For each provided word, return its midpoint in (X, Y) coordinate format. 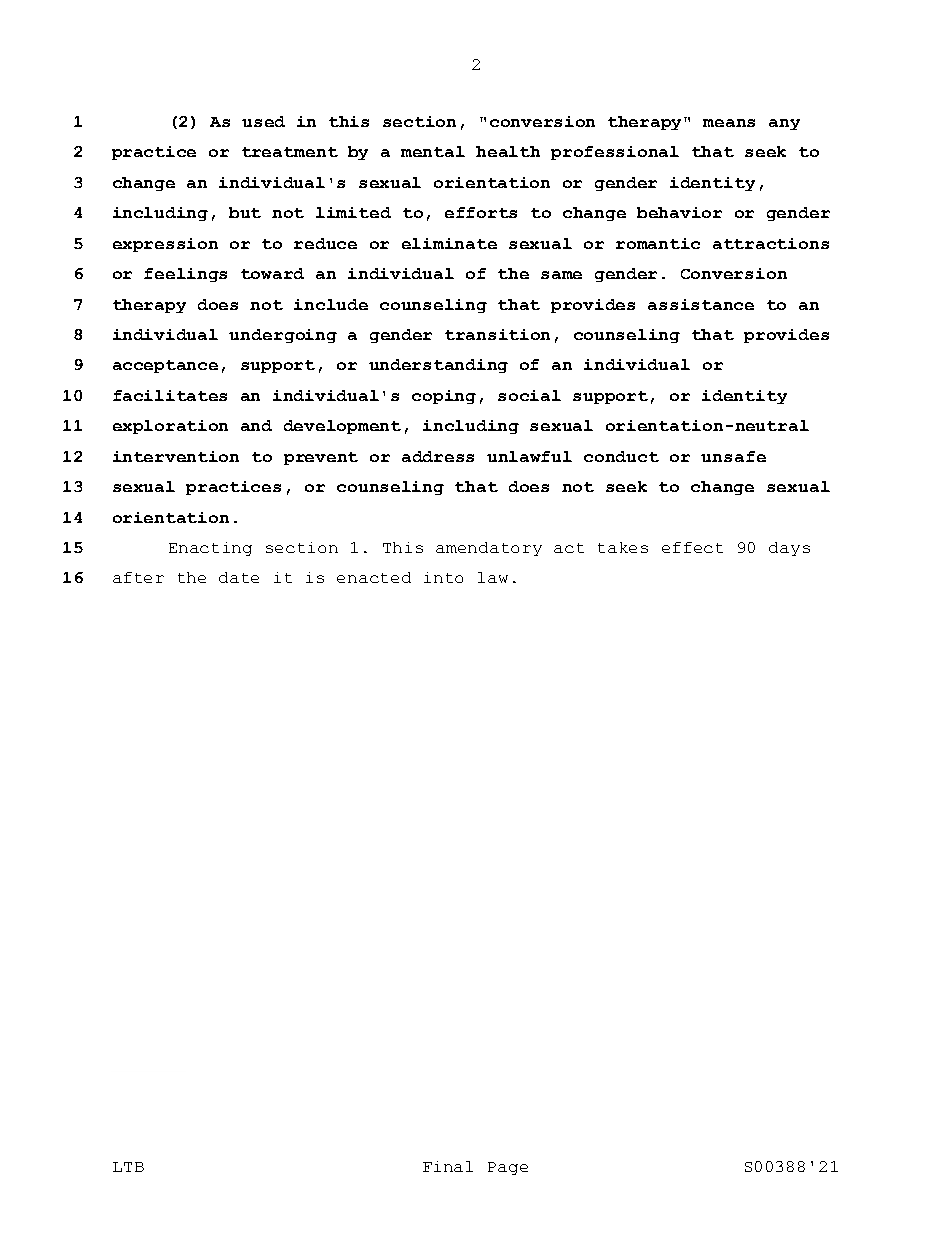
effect (692, 547)
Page (508, 1168)
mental (433, 151)
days (789, 549)
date (239, 577)
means (729, 123)
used (263, 121)
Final (448, 1166)
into (443, 577)
